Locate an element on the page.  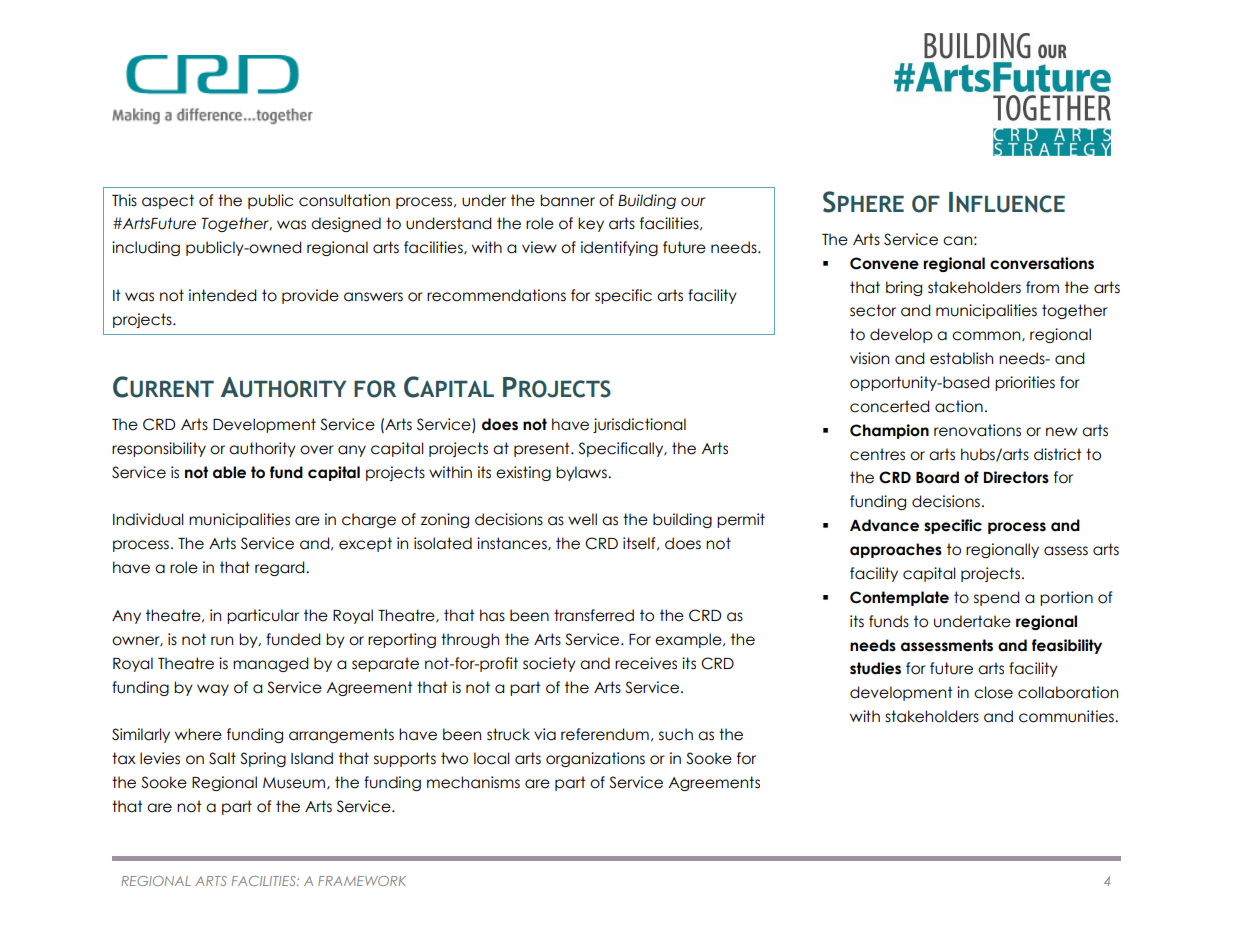
approaches is located at coordinates (896, 550).
